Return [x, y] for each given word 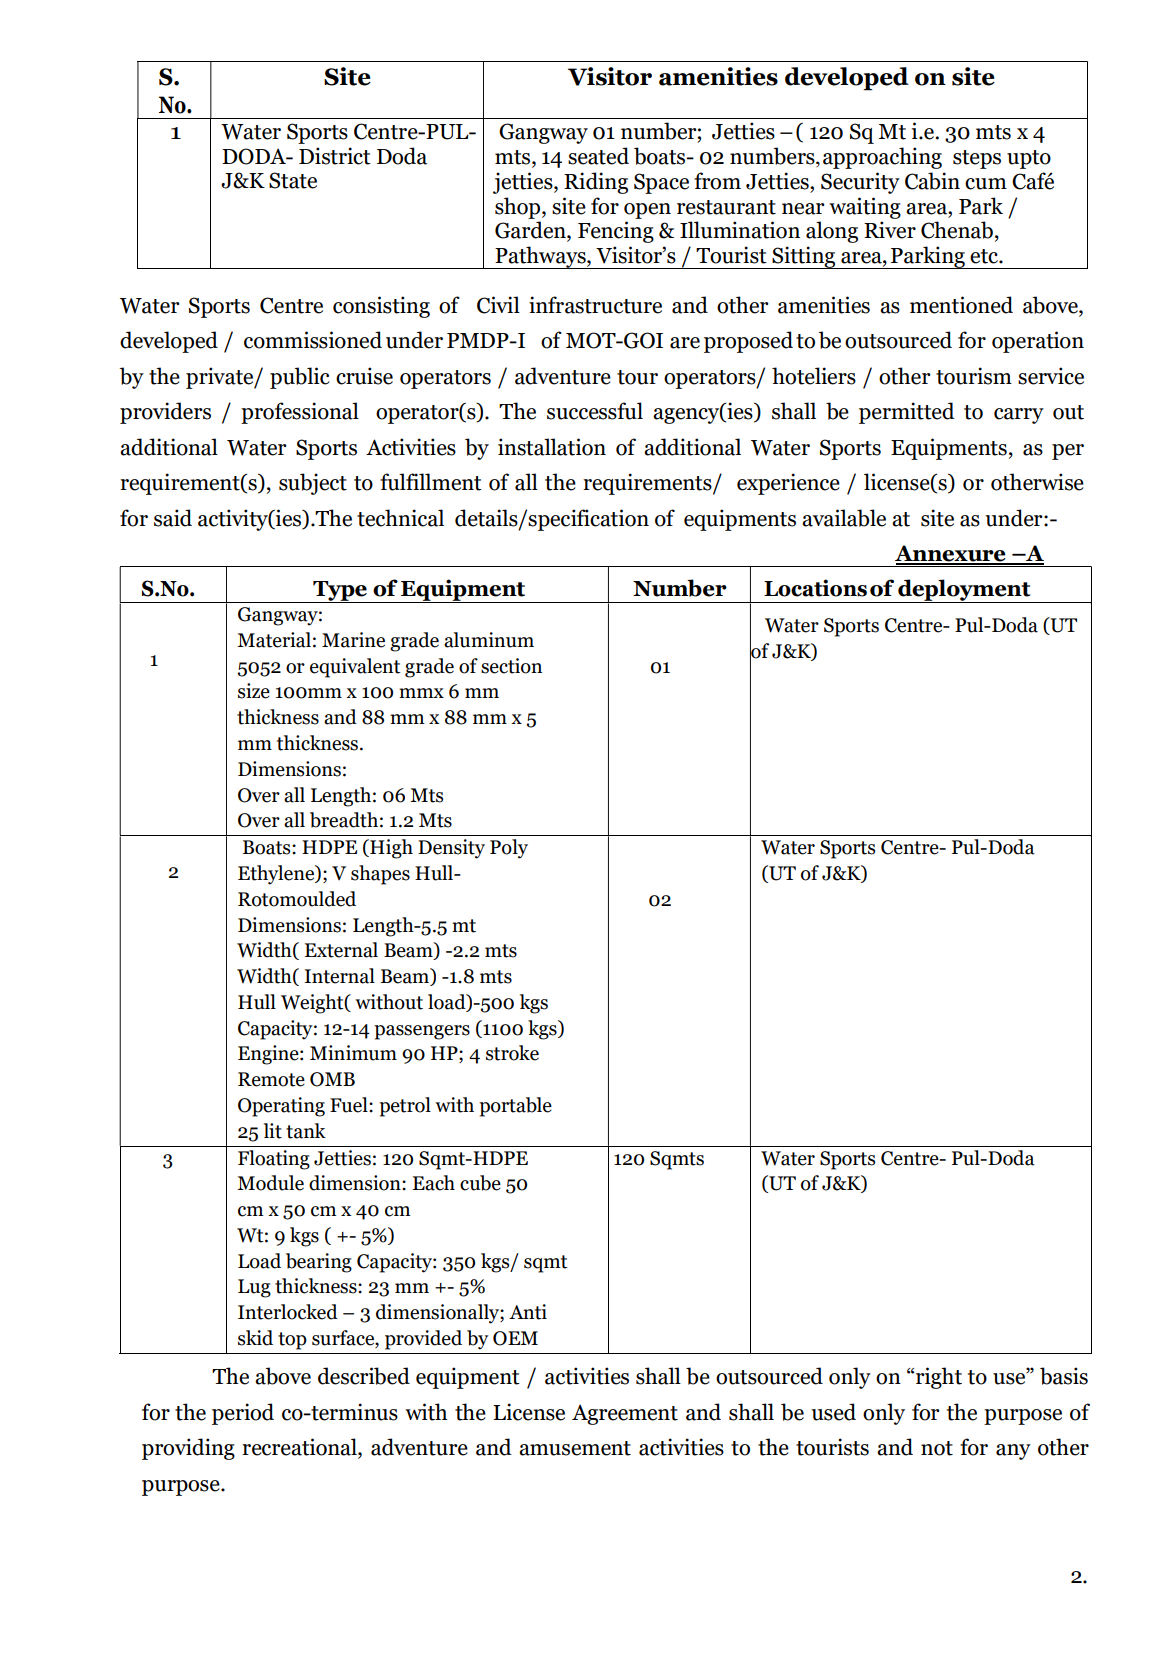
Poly [509, 849]
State [293, 180]
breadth [344, 820]
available [844, 518]
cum [986, 184]
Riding [596, 183]
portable [515, 1107]
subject [313, 484]
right [939, 1378]
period [243, 1414]
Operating [281, 1107]
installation [552, 447]
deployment [964, 591]
